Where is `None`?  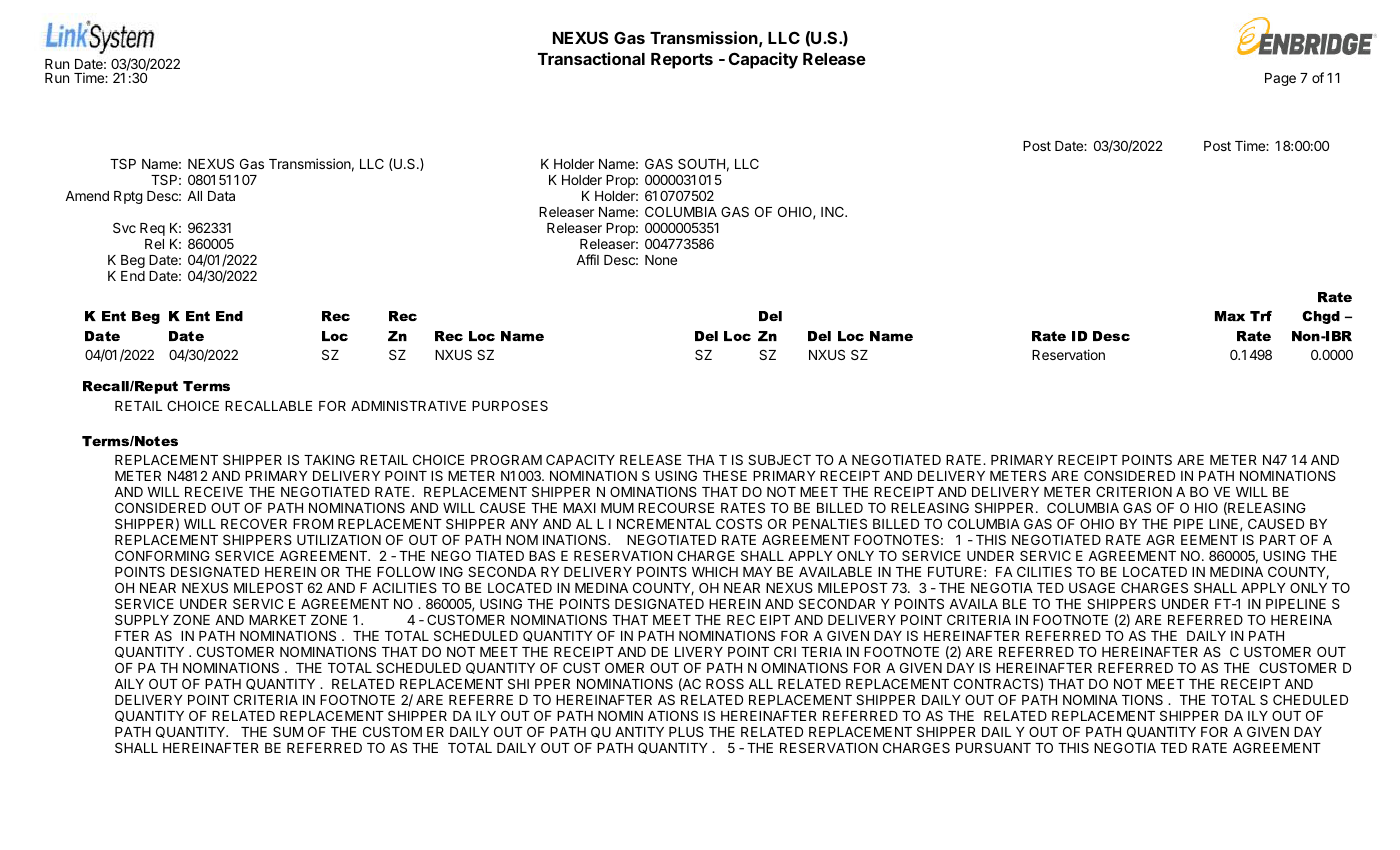
None is located at coordinates (661, 260).
